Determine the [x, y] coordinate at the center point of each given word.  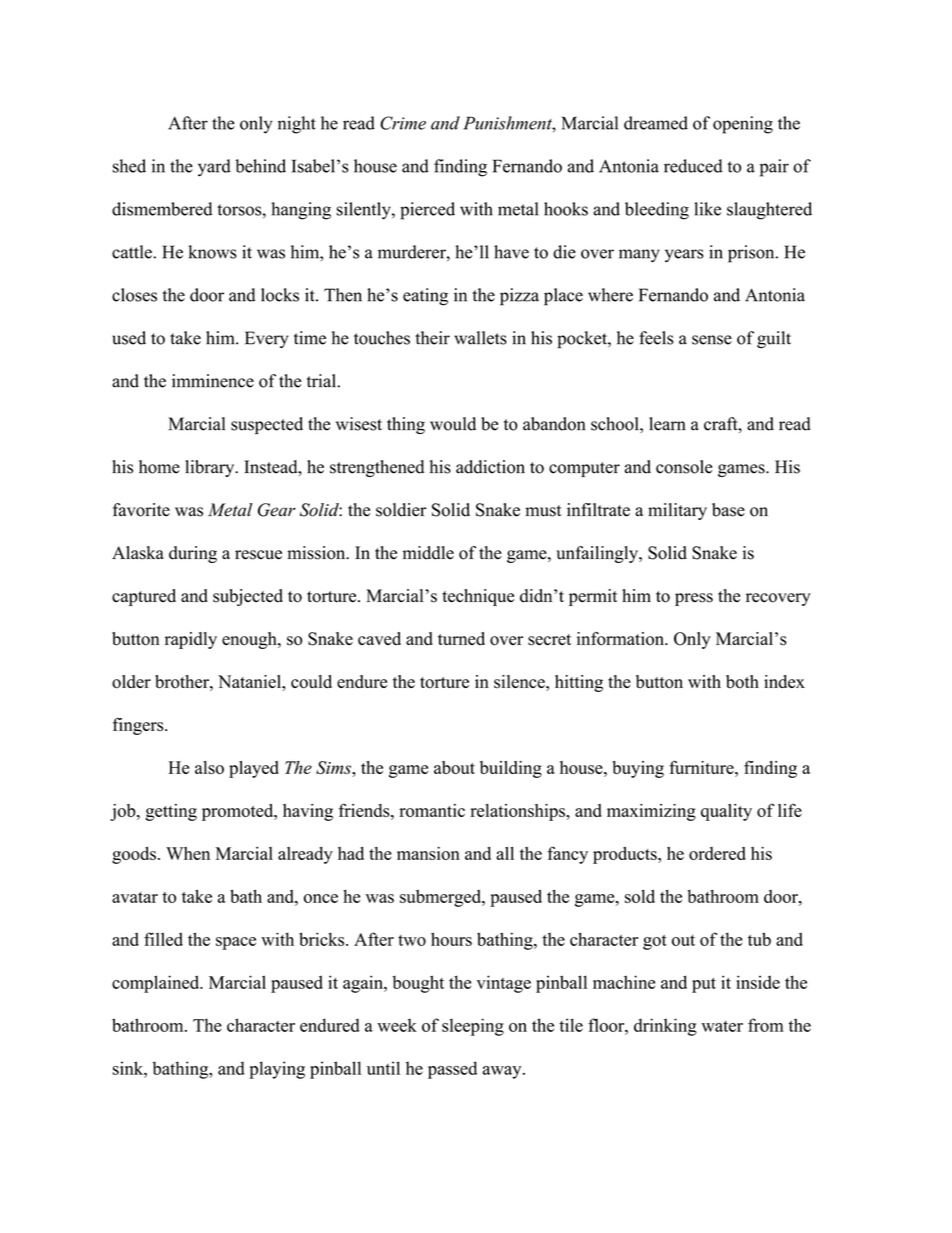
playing [277, 1070]
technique [478, 597]
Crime [403, 123]
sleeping [473, 1027]
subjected [248, 597]
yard [214, 168]
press [694, 599]
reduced [693, 166]
